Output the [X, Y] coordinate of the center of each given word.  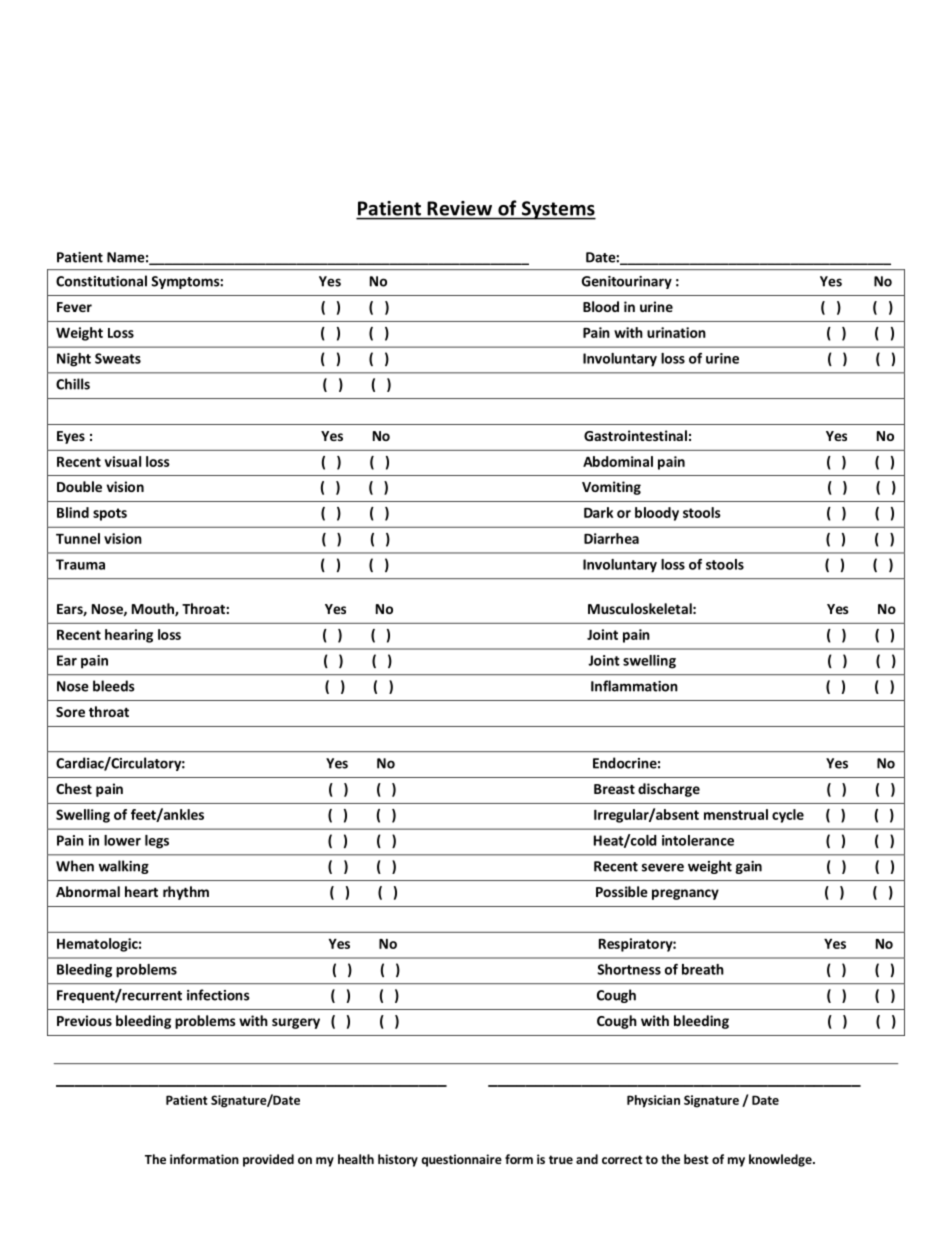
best [696, 1159]
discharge [669, 790]
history [398, 1160]
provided [268, 1160]
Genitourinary [627, 282]
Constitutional [101, 281]
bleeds [113, 686]
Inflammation [634, 686]
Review [460, 208]
